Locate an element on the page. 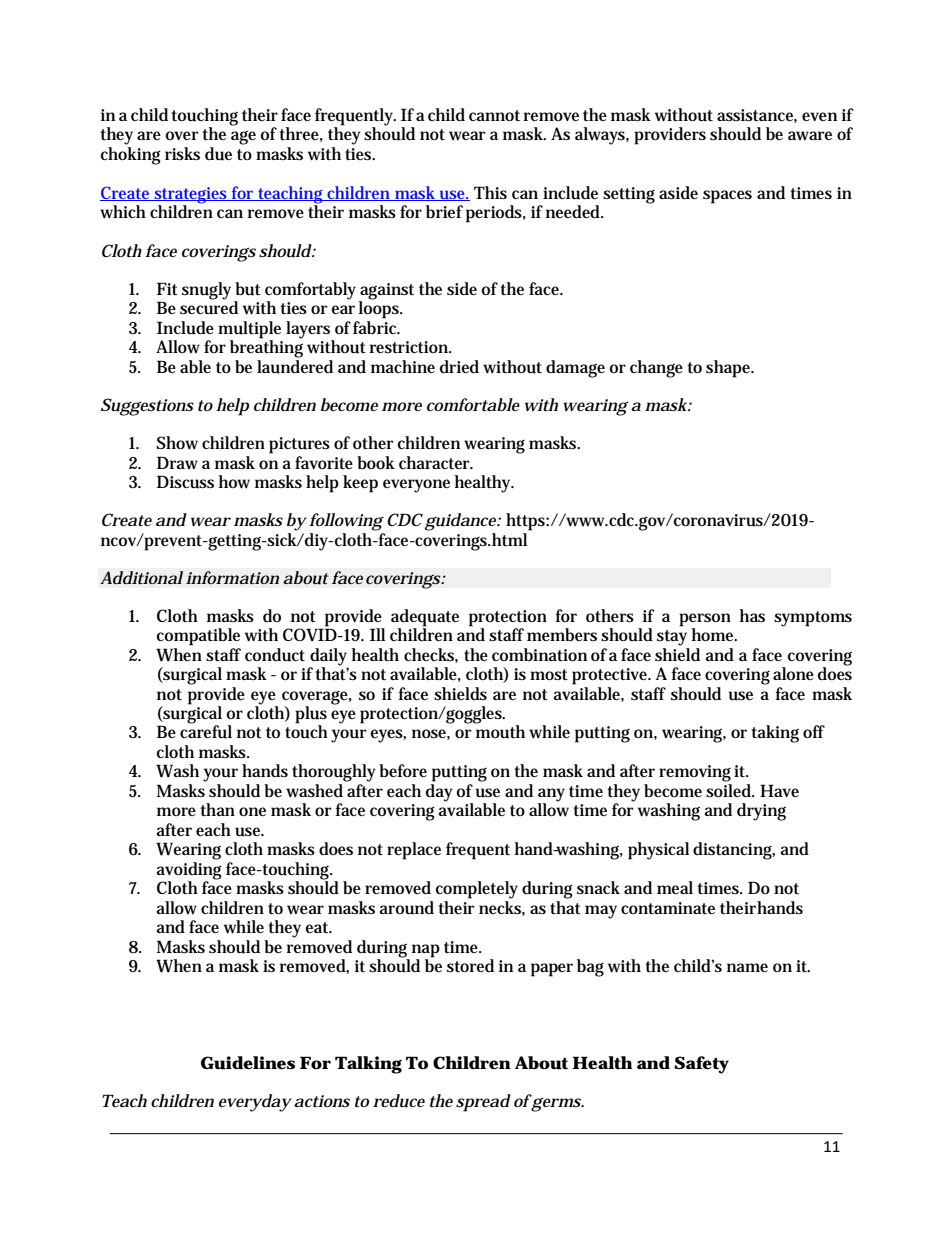  compatible is located at coordinates (198, 637).
